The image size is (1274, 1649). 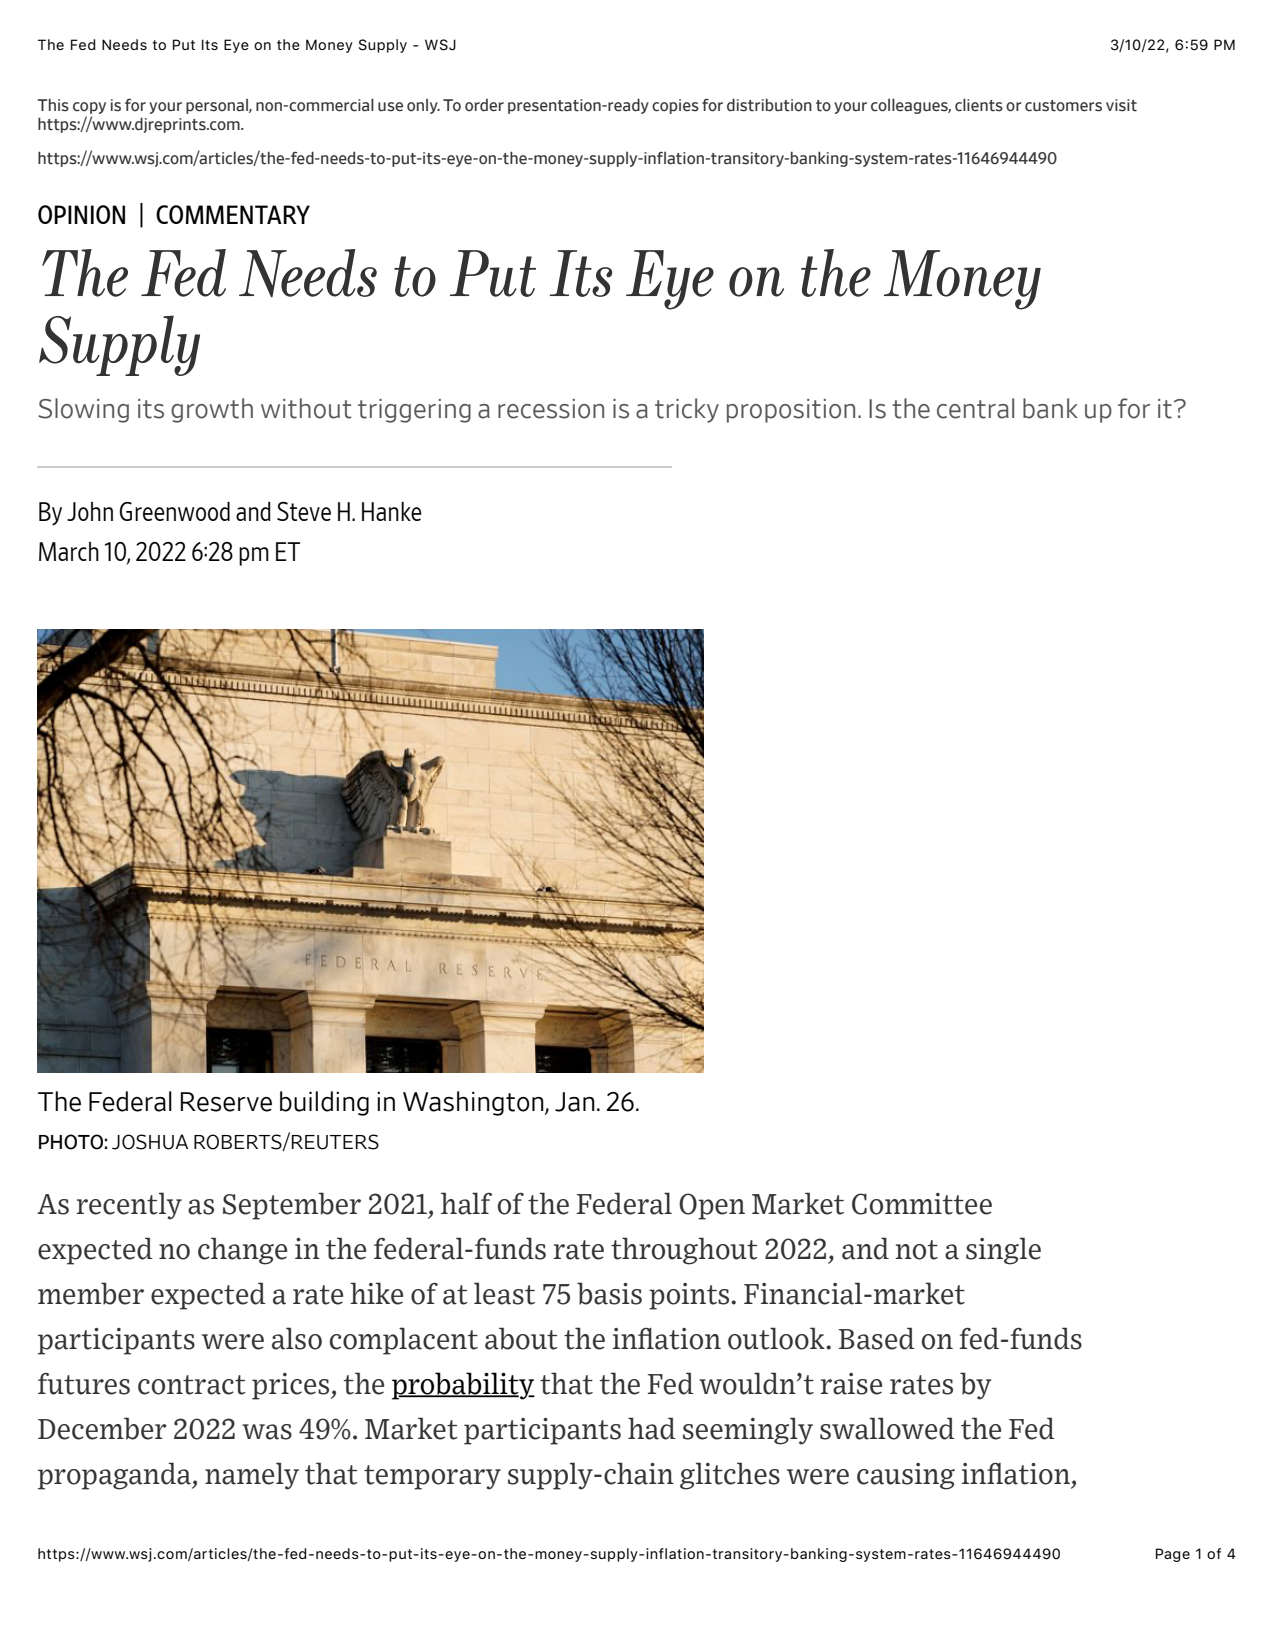 What do you see at coordinates (730, 1476) in the image?
I see `glitches` at bounding box center [730, 1476].
